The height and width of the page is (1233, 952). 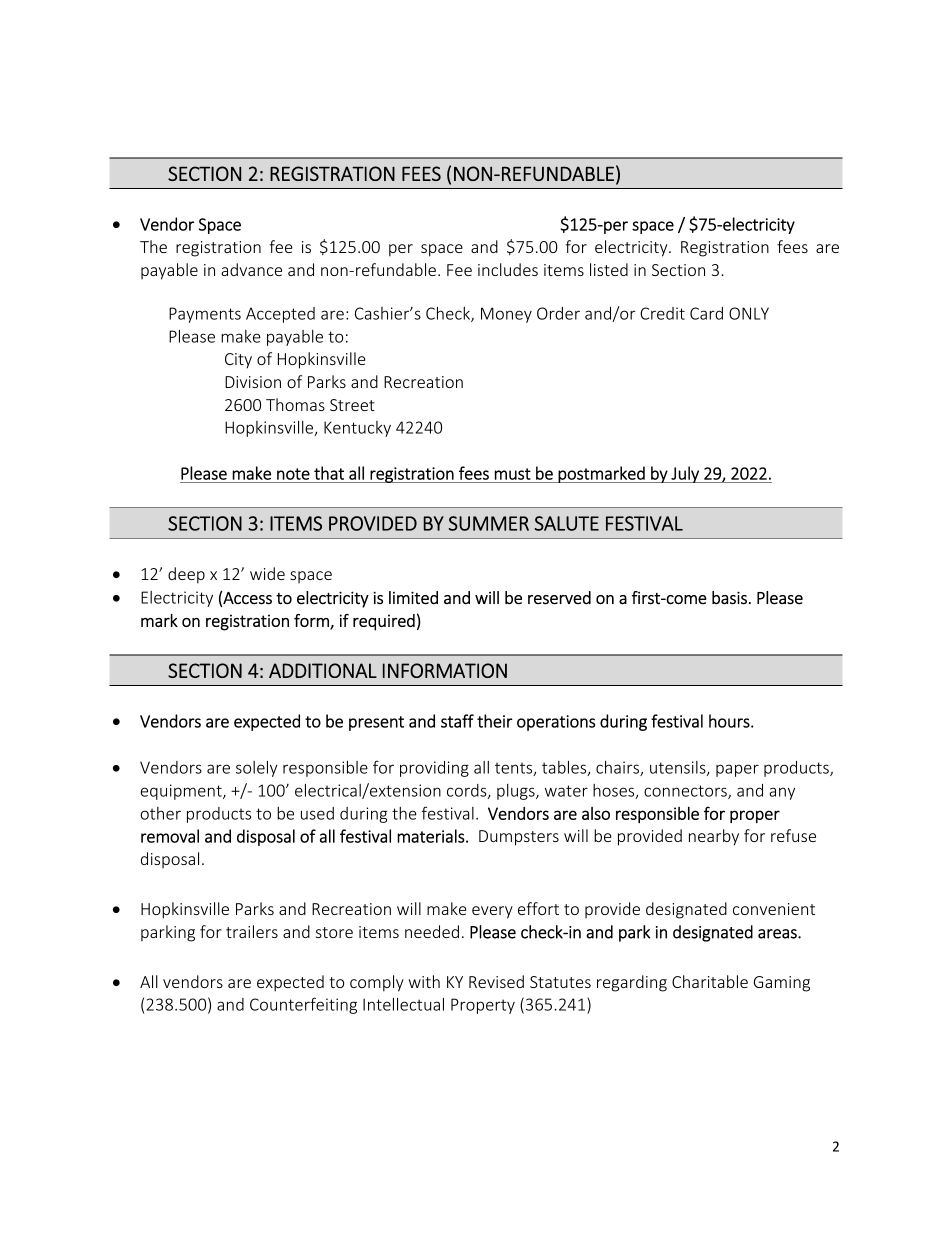 What do you see at coordinates (496, 981) in the page?
I see `Revised` at bounding box center [496, 981].
